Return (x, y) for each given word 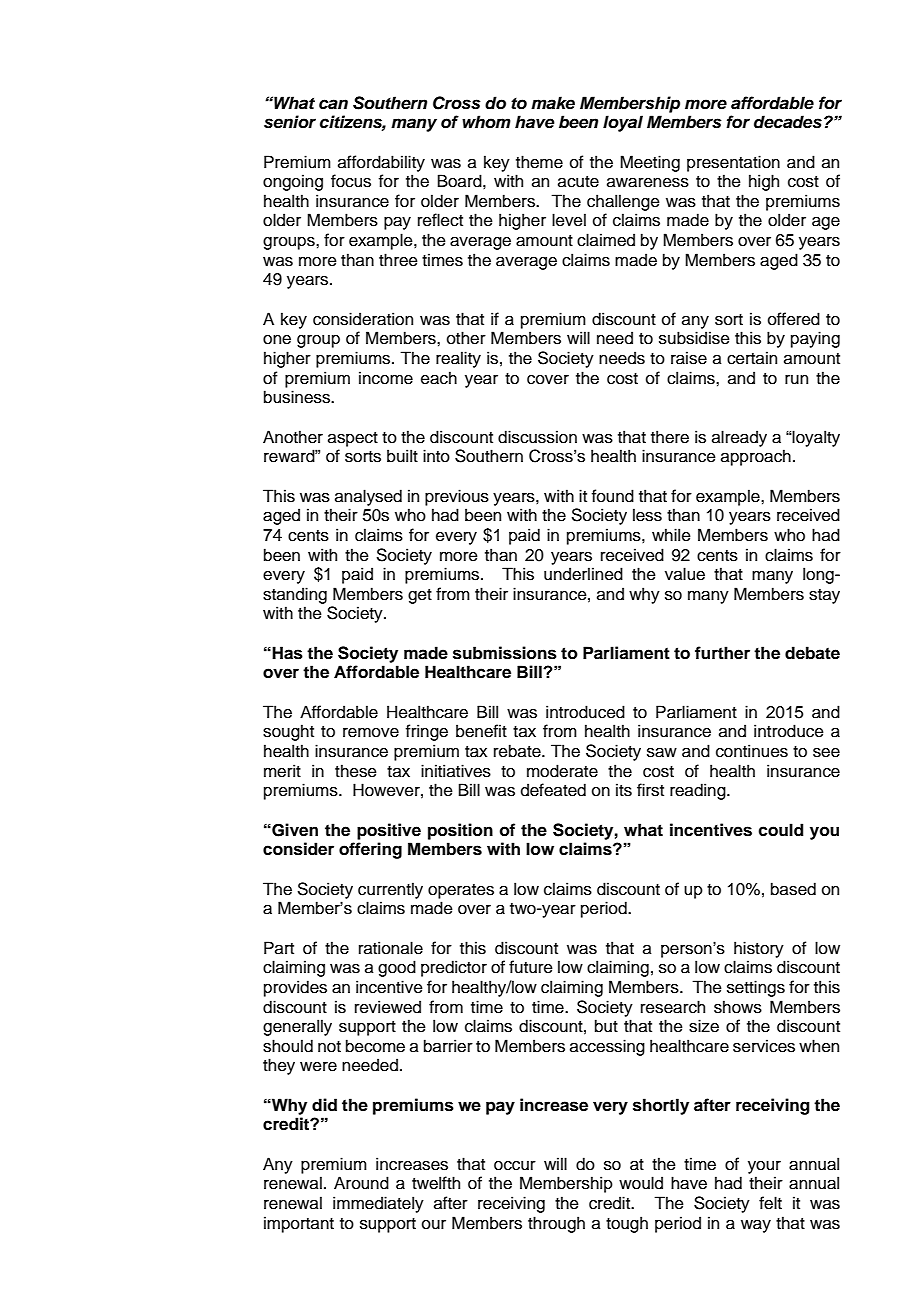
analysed (368, 497)
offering (370, 850)
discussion (537, 437)
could (780, 830)
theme (539, 162)
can (333, 104)
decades (788, 122)
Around (361, 1183)
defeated (553, 790)
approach (756, 457)
